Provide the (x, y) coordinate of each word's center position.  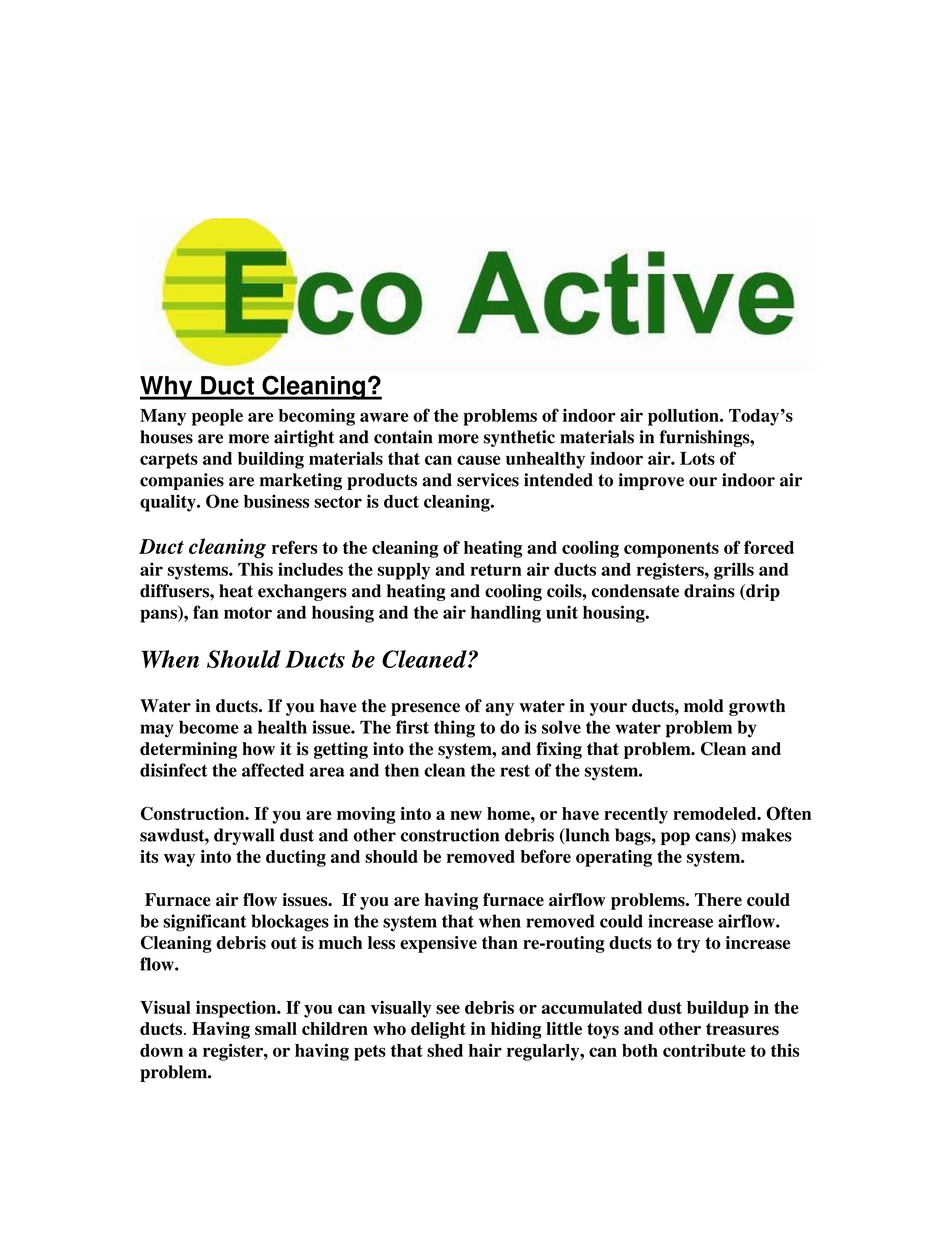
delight (438, 1030)
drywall (244, 836)
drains (709, 591)
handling (506, 614)
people (217, 417)
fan (206, 612)
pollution (684, 417)
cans (713, 838)
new (466, 815)
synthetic (519, 438)
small (276, 1028)
